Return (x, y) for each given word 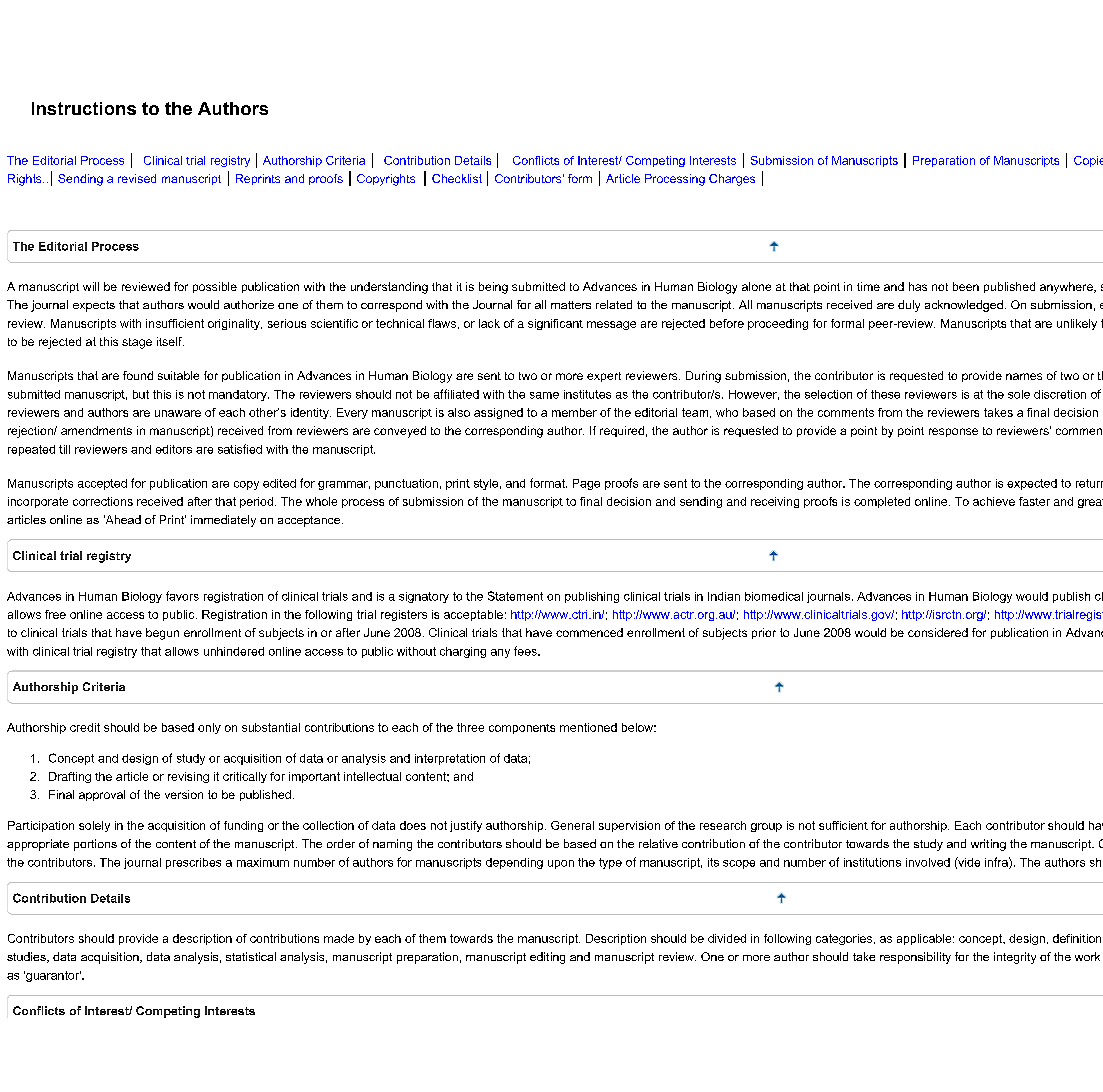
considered (938, 632)
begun (162, 634)
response (953, 432)
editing (547, 958)
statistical (251, 956)
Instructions (84, 108)
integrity (1015, 958)
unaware (178, 413)
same (544, 395)
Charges (732, 180)
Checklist (457, 178)
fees (526, 651)
